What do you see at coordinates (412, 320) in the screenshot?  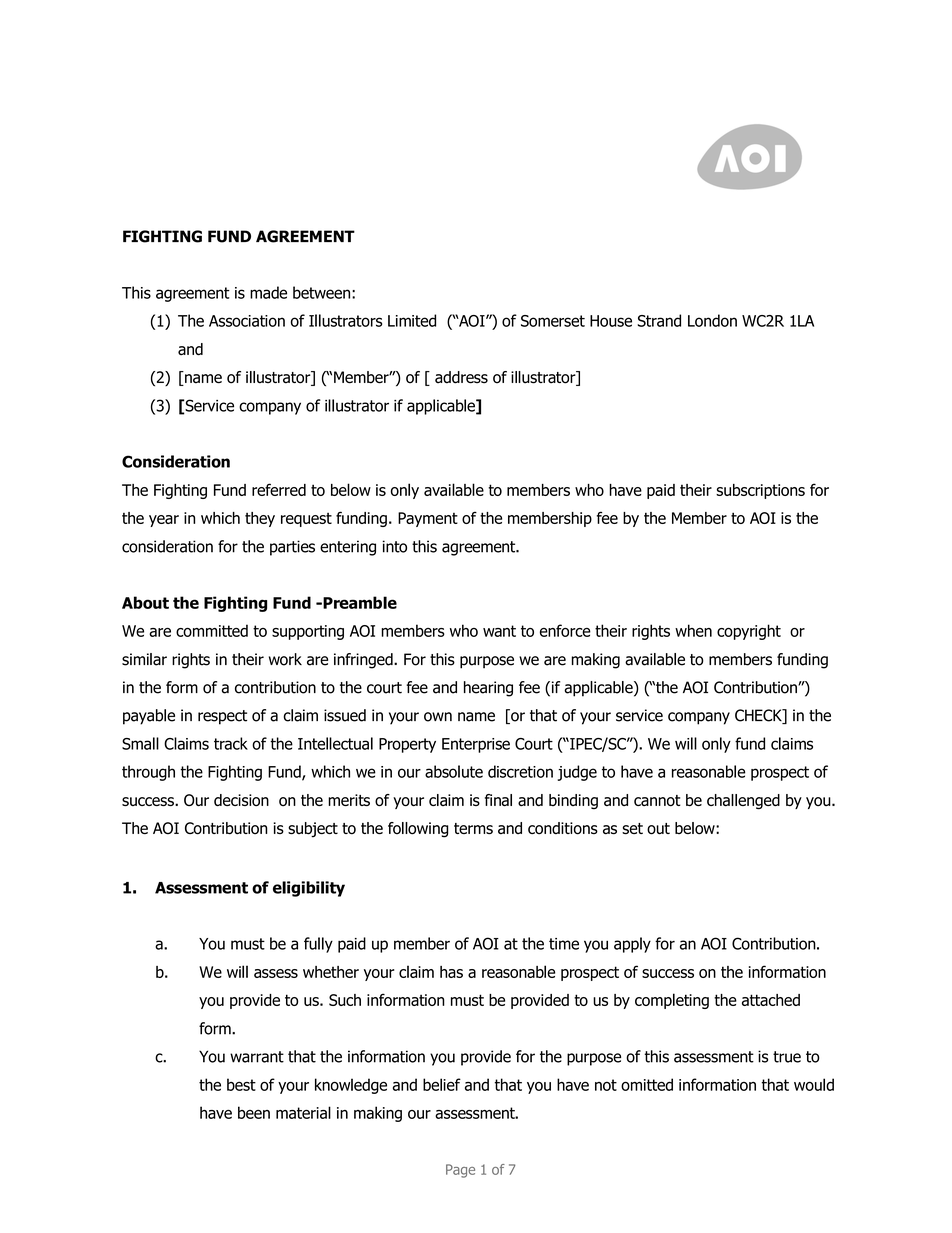 I see `Limited` at bounding box center [412, 320].
